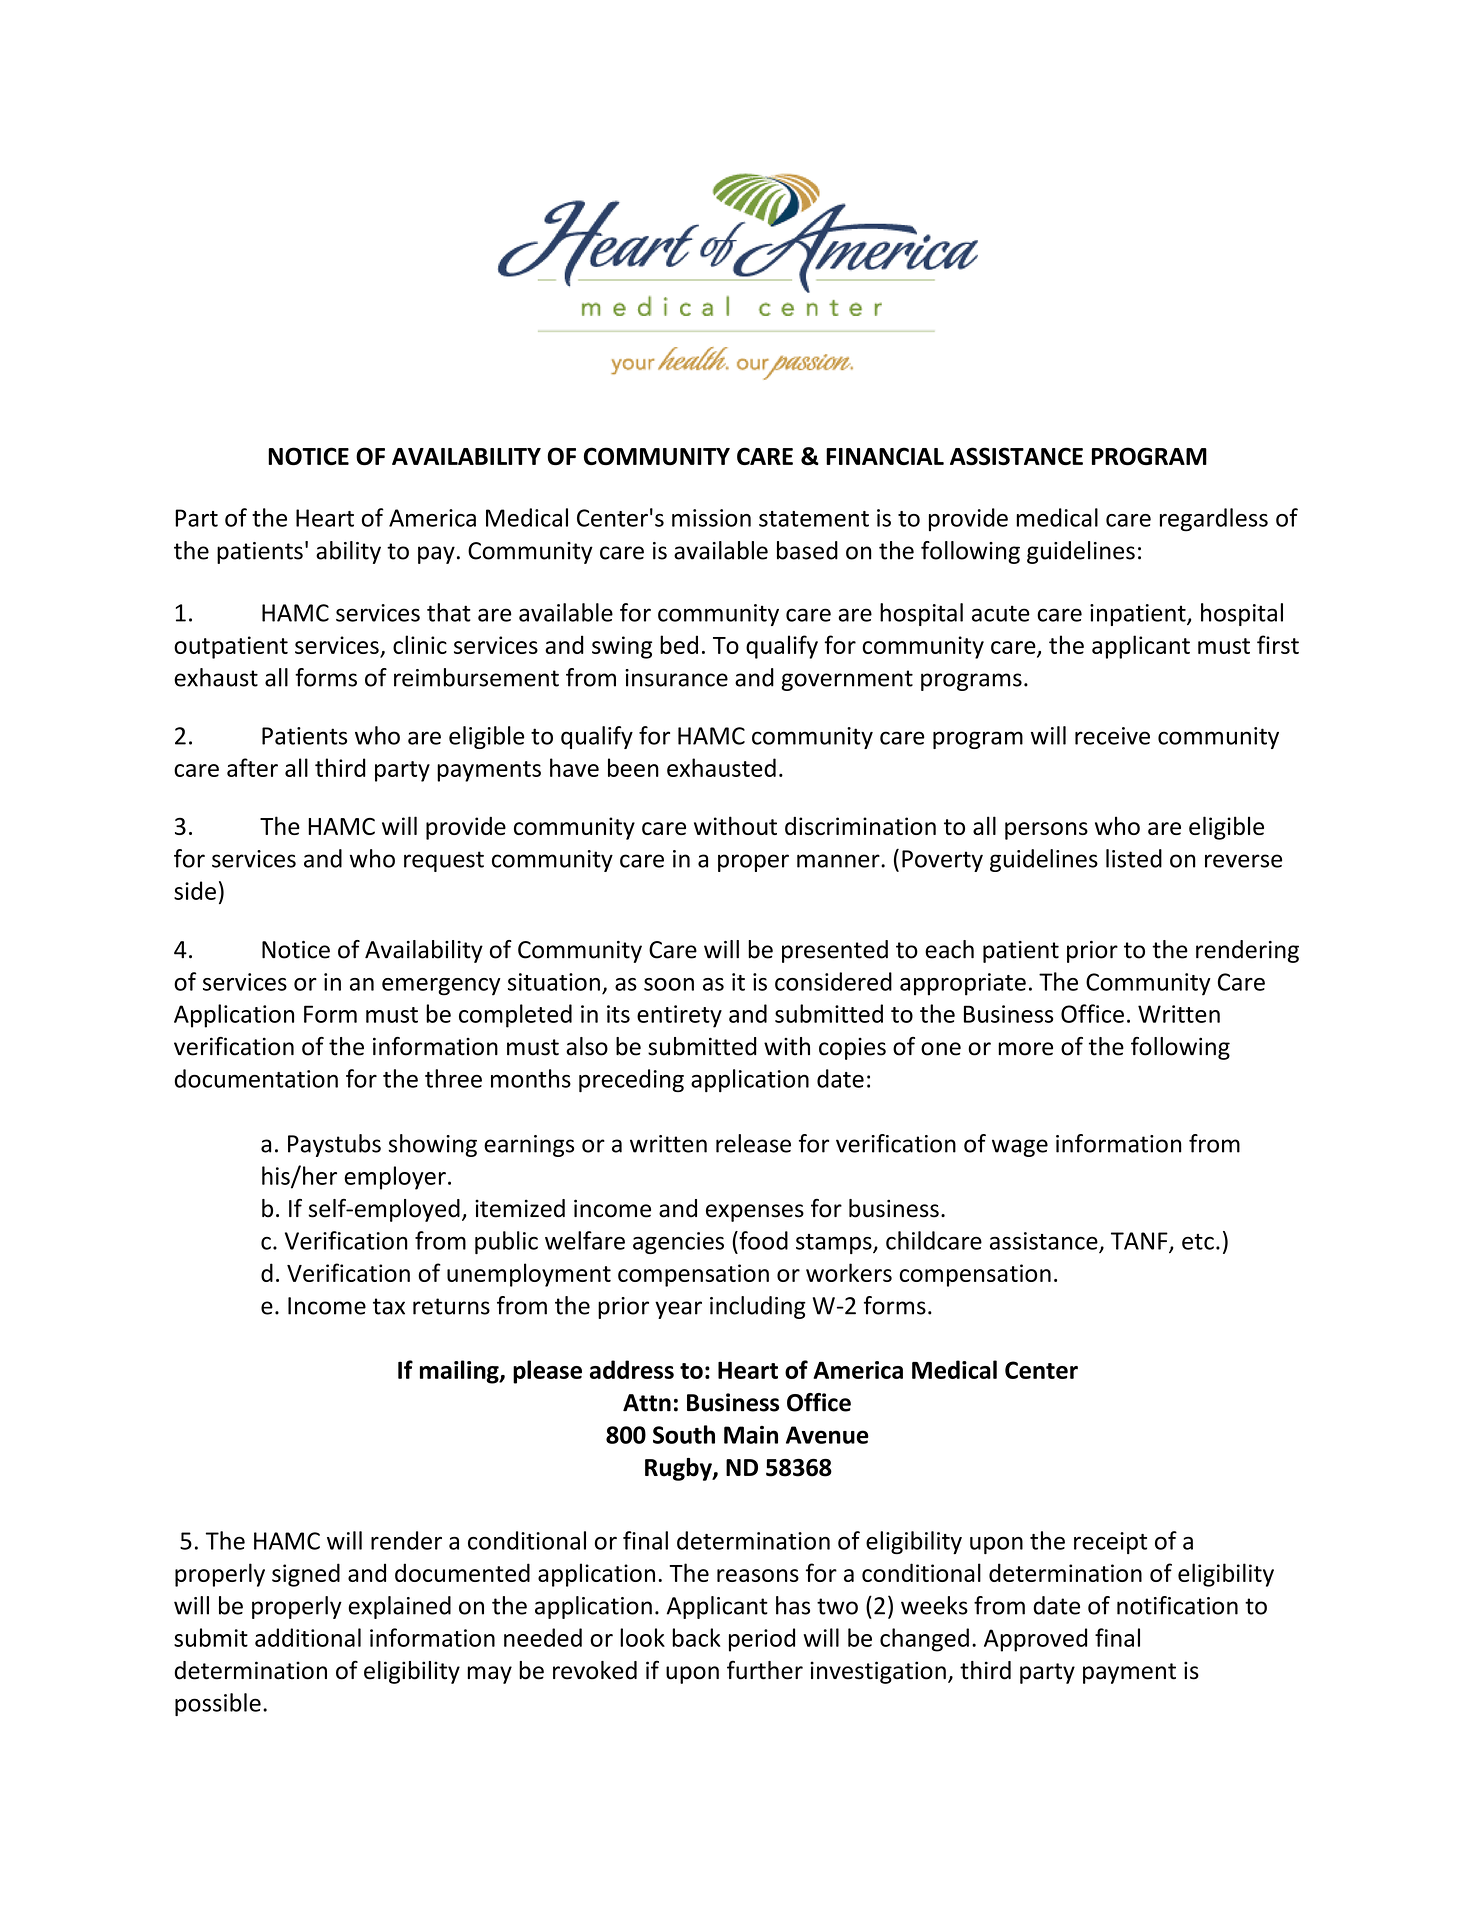 This screenshot has height=1909, width=1475. I want to click on additional, so click(308, 1637).
